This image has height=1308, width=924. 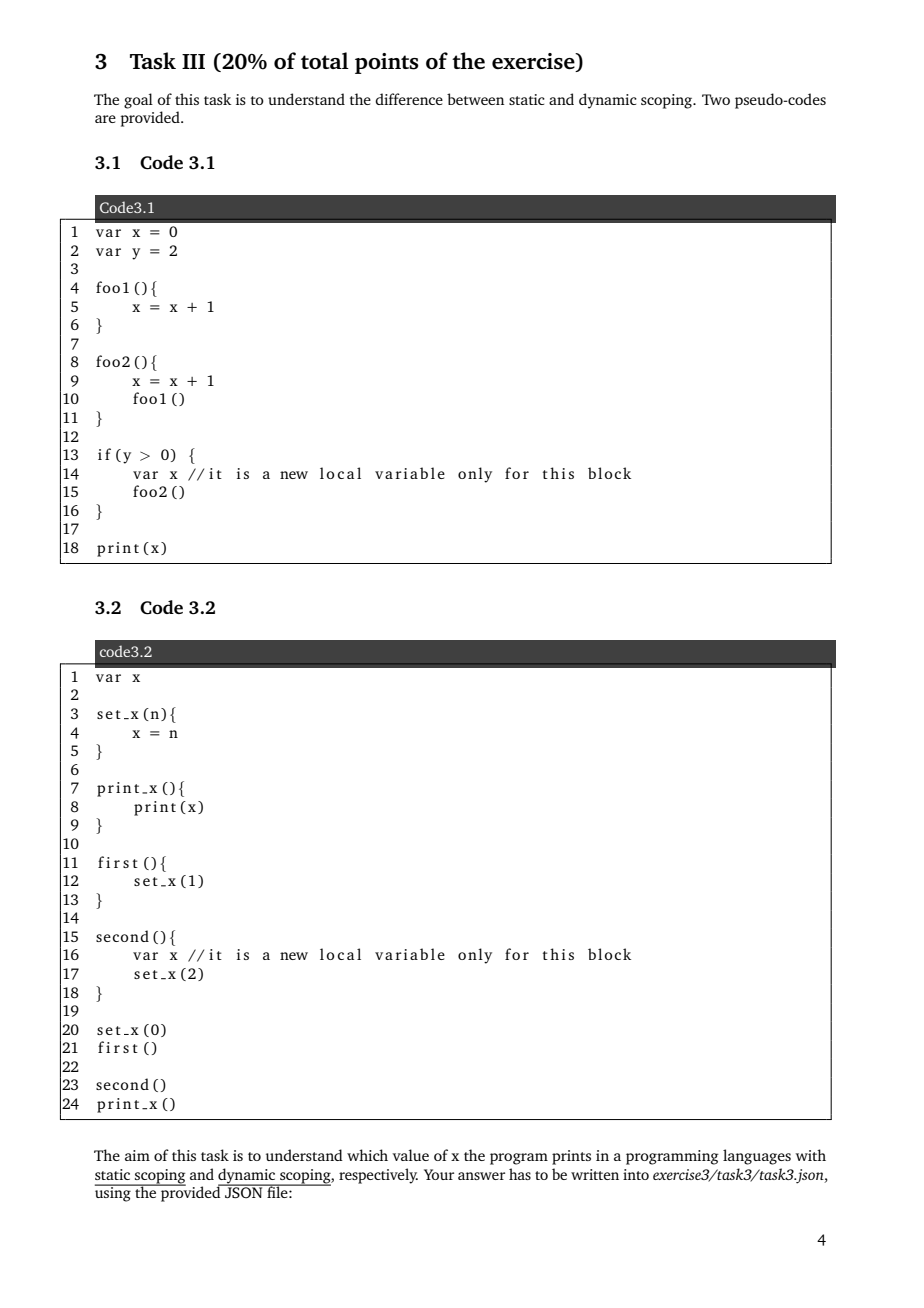 What do you see at coordinates (367, 1155) in the image?
I see `which` at bounding box center [367, 1155].
